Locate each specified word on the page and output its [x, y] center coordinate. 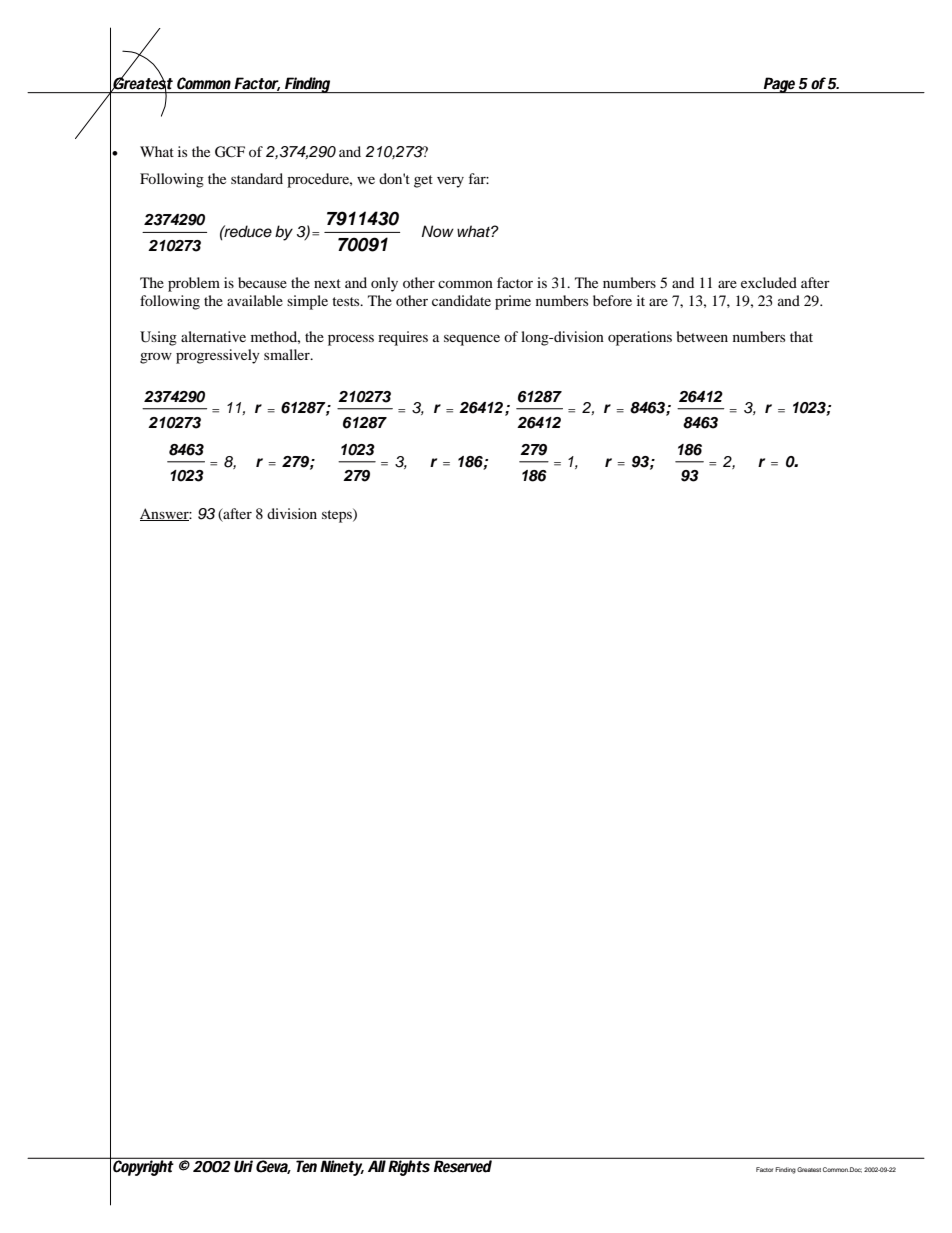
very [450, 182]
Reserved [462, 1165]
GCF [230, 152]
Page [780, 85]
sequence [472, 340]
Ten [306, 1166]
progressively [218, 356]
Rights [409, 1167]
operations [640, 338]
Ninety [341, 1167]
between [702, 336]
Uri [243, 1165]
